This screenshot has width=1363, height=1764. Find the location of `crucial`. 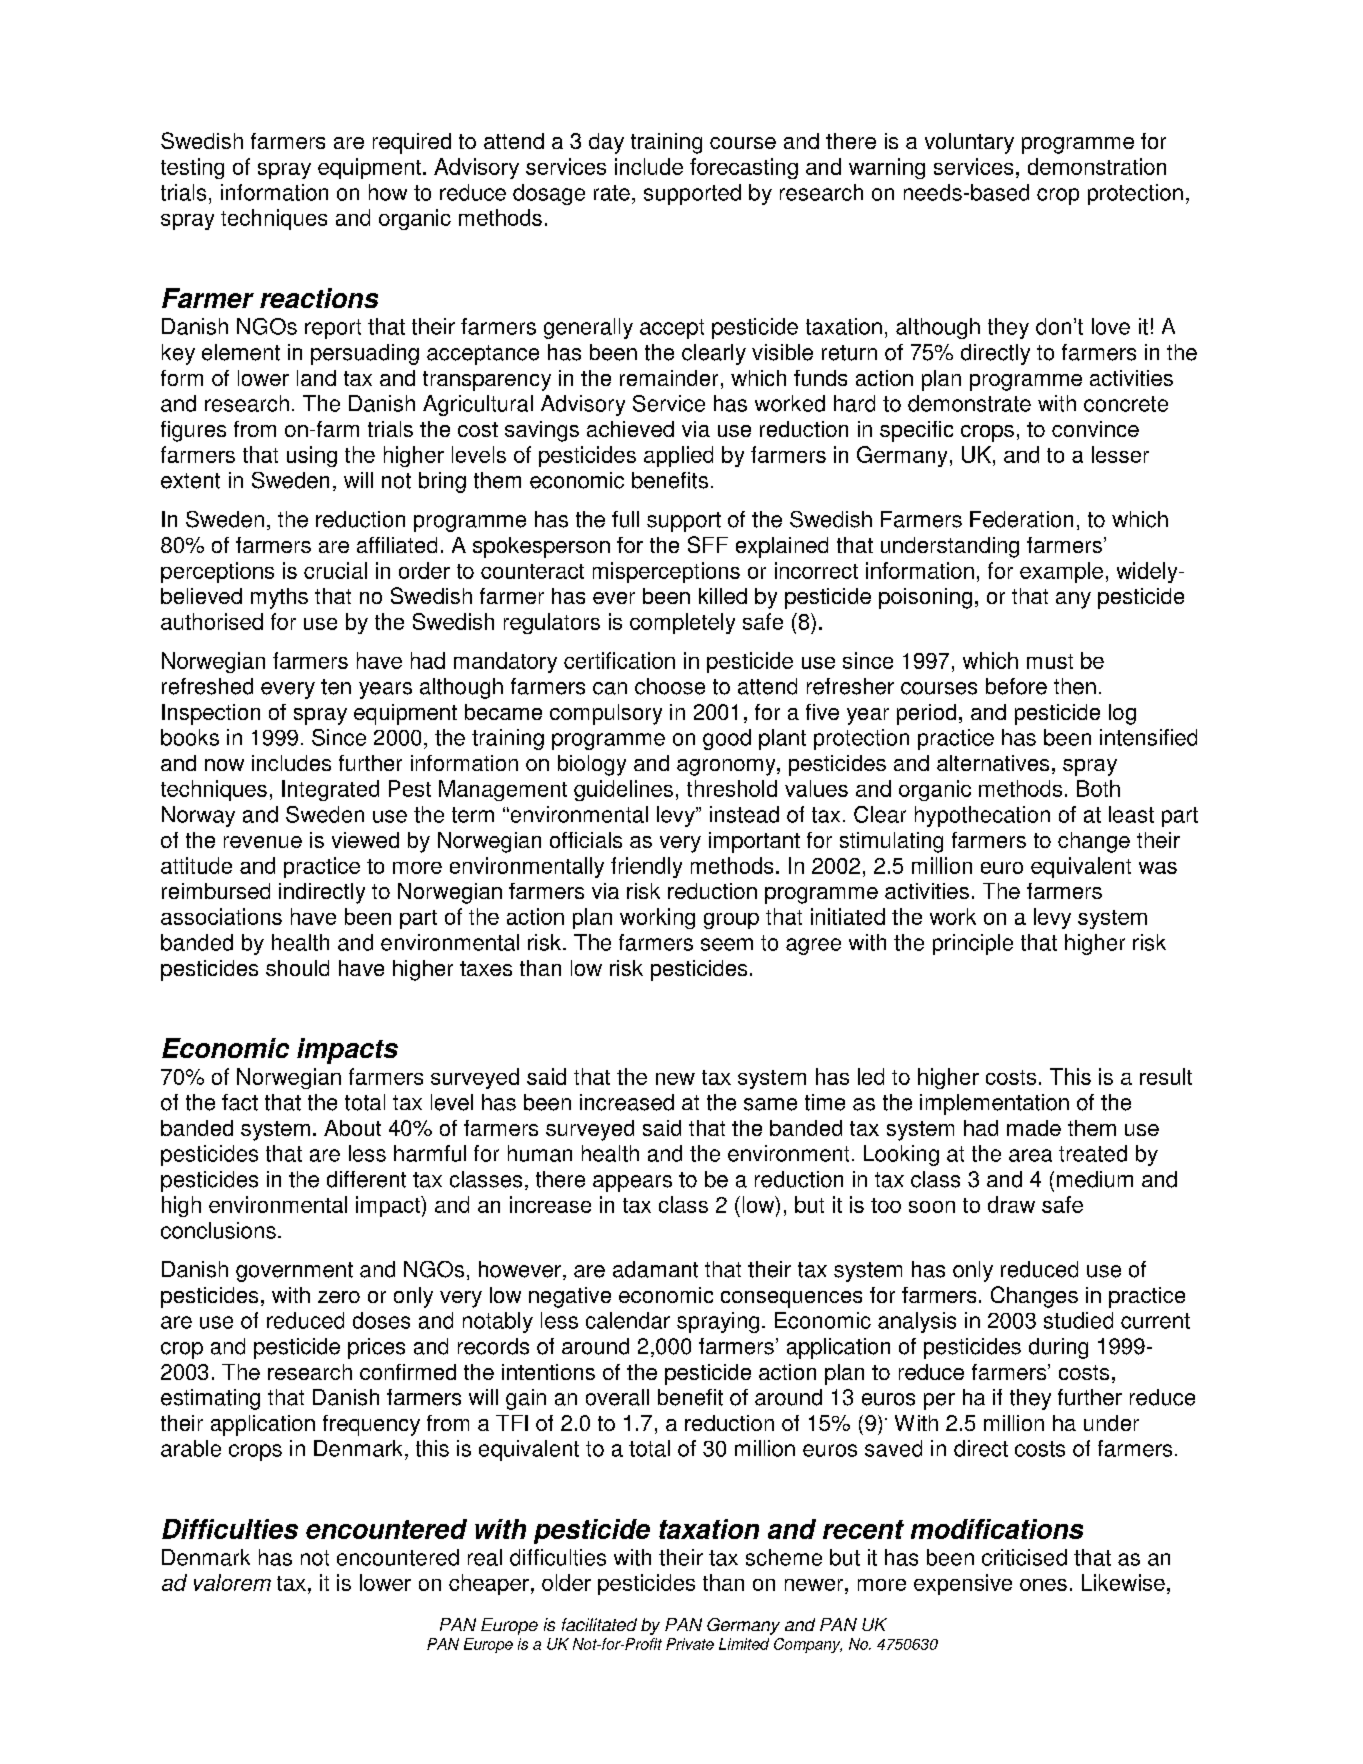

crucial is located at coordinates (335, 570).
